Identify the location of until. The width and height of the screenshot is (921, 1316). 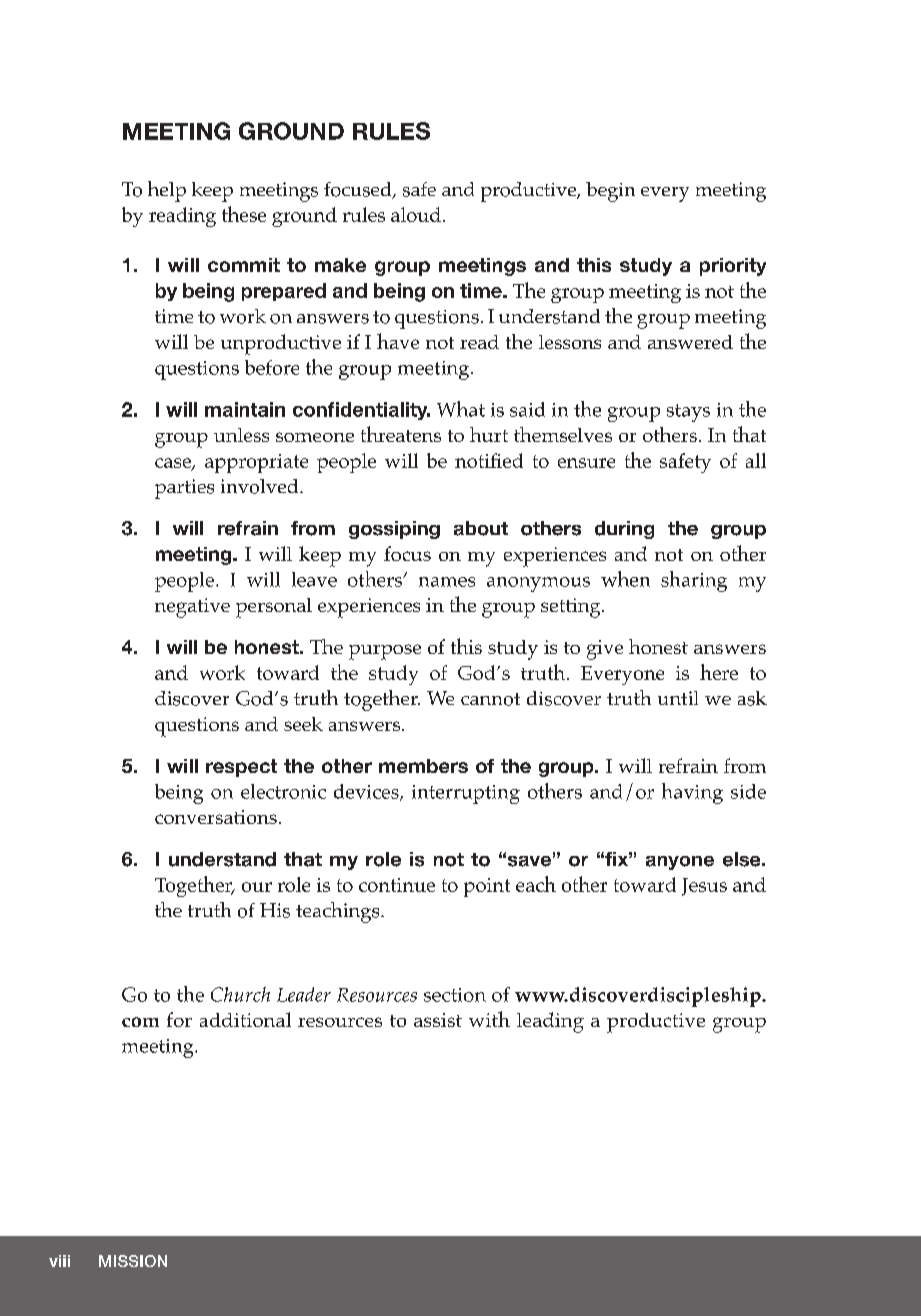
(678, 698).
